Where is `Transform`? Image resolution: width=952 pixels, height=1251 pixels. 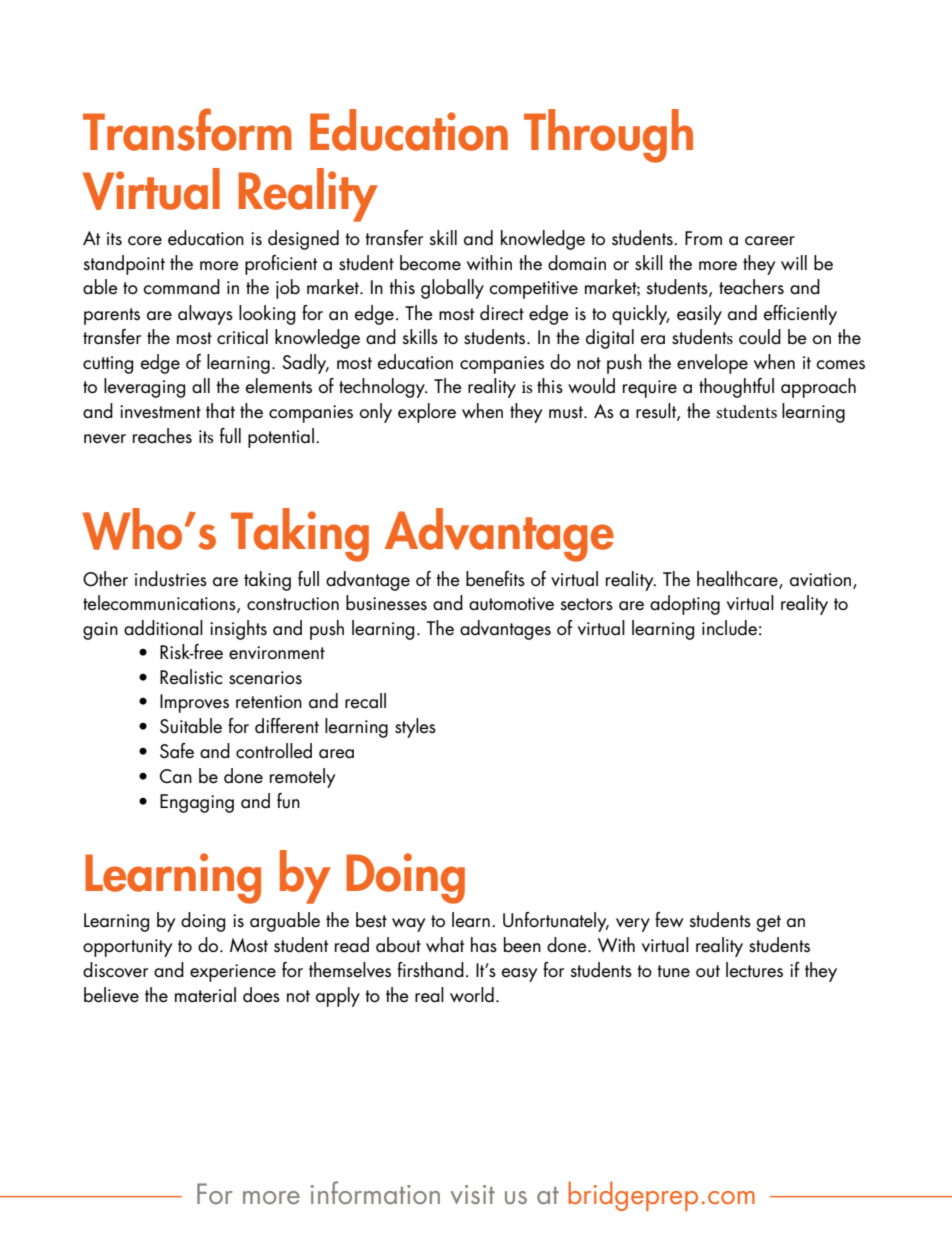
Transform is located at coordinates (187, 129).
